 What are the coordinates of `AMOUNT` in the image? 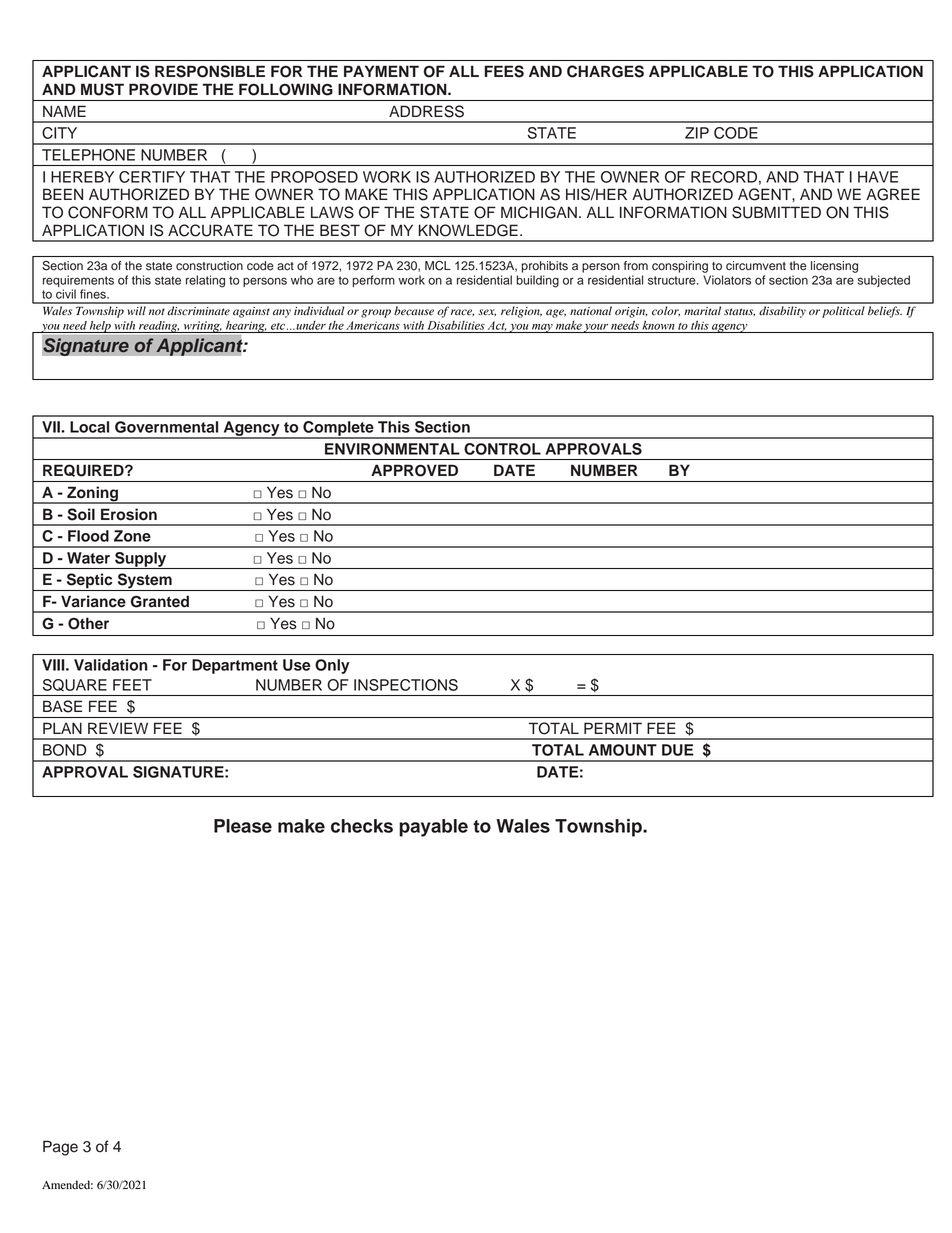 It's located at (623, 750).
